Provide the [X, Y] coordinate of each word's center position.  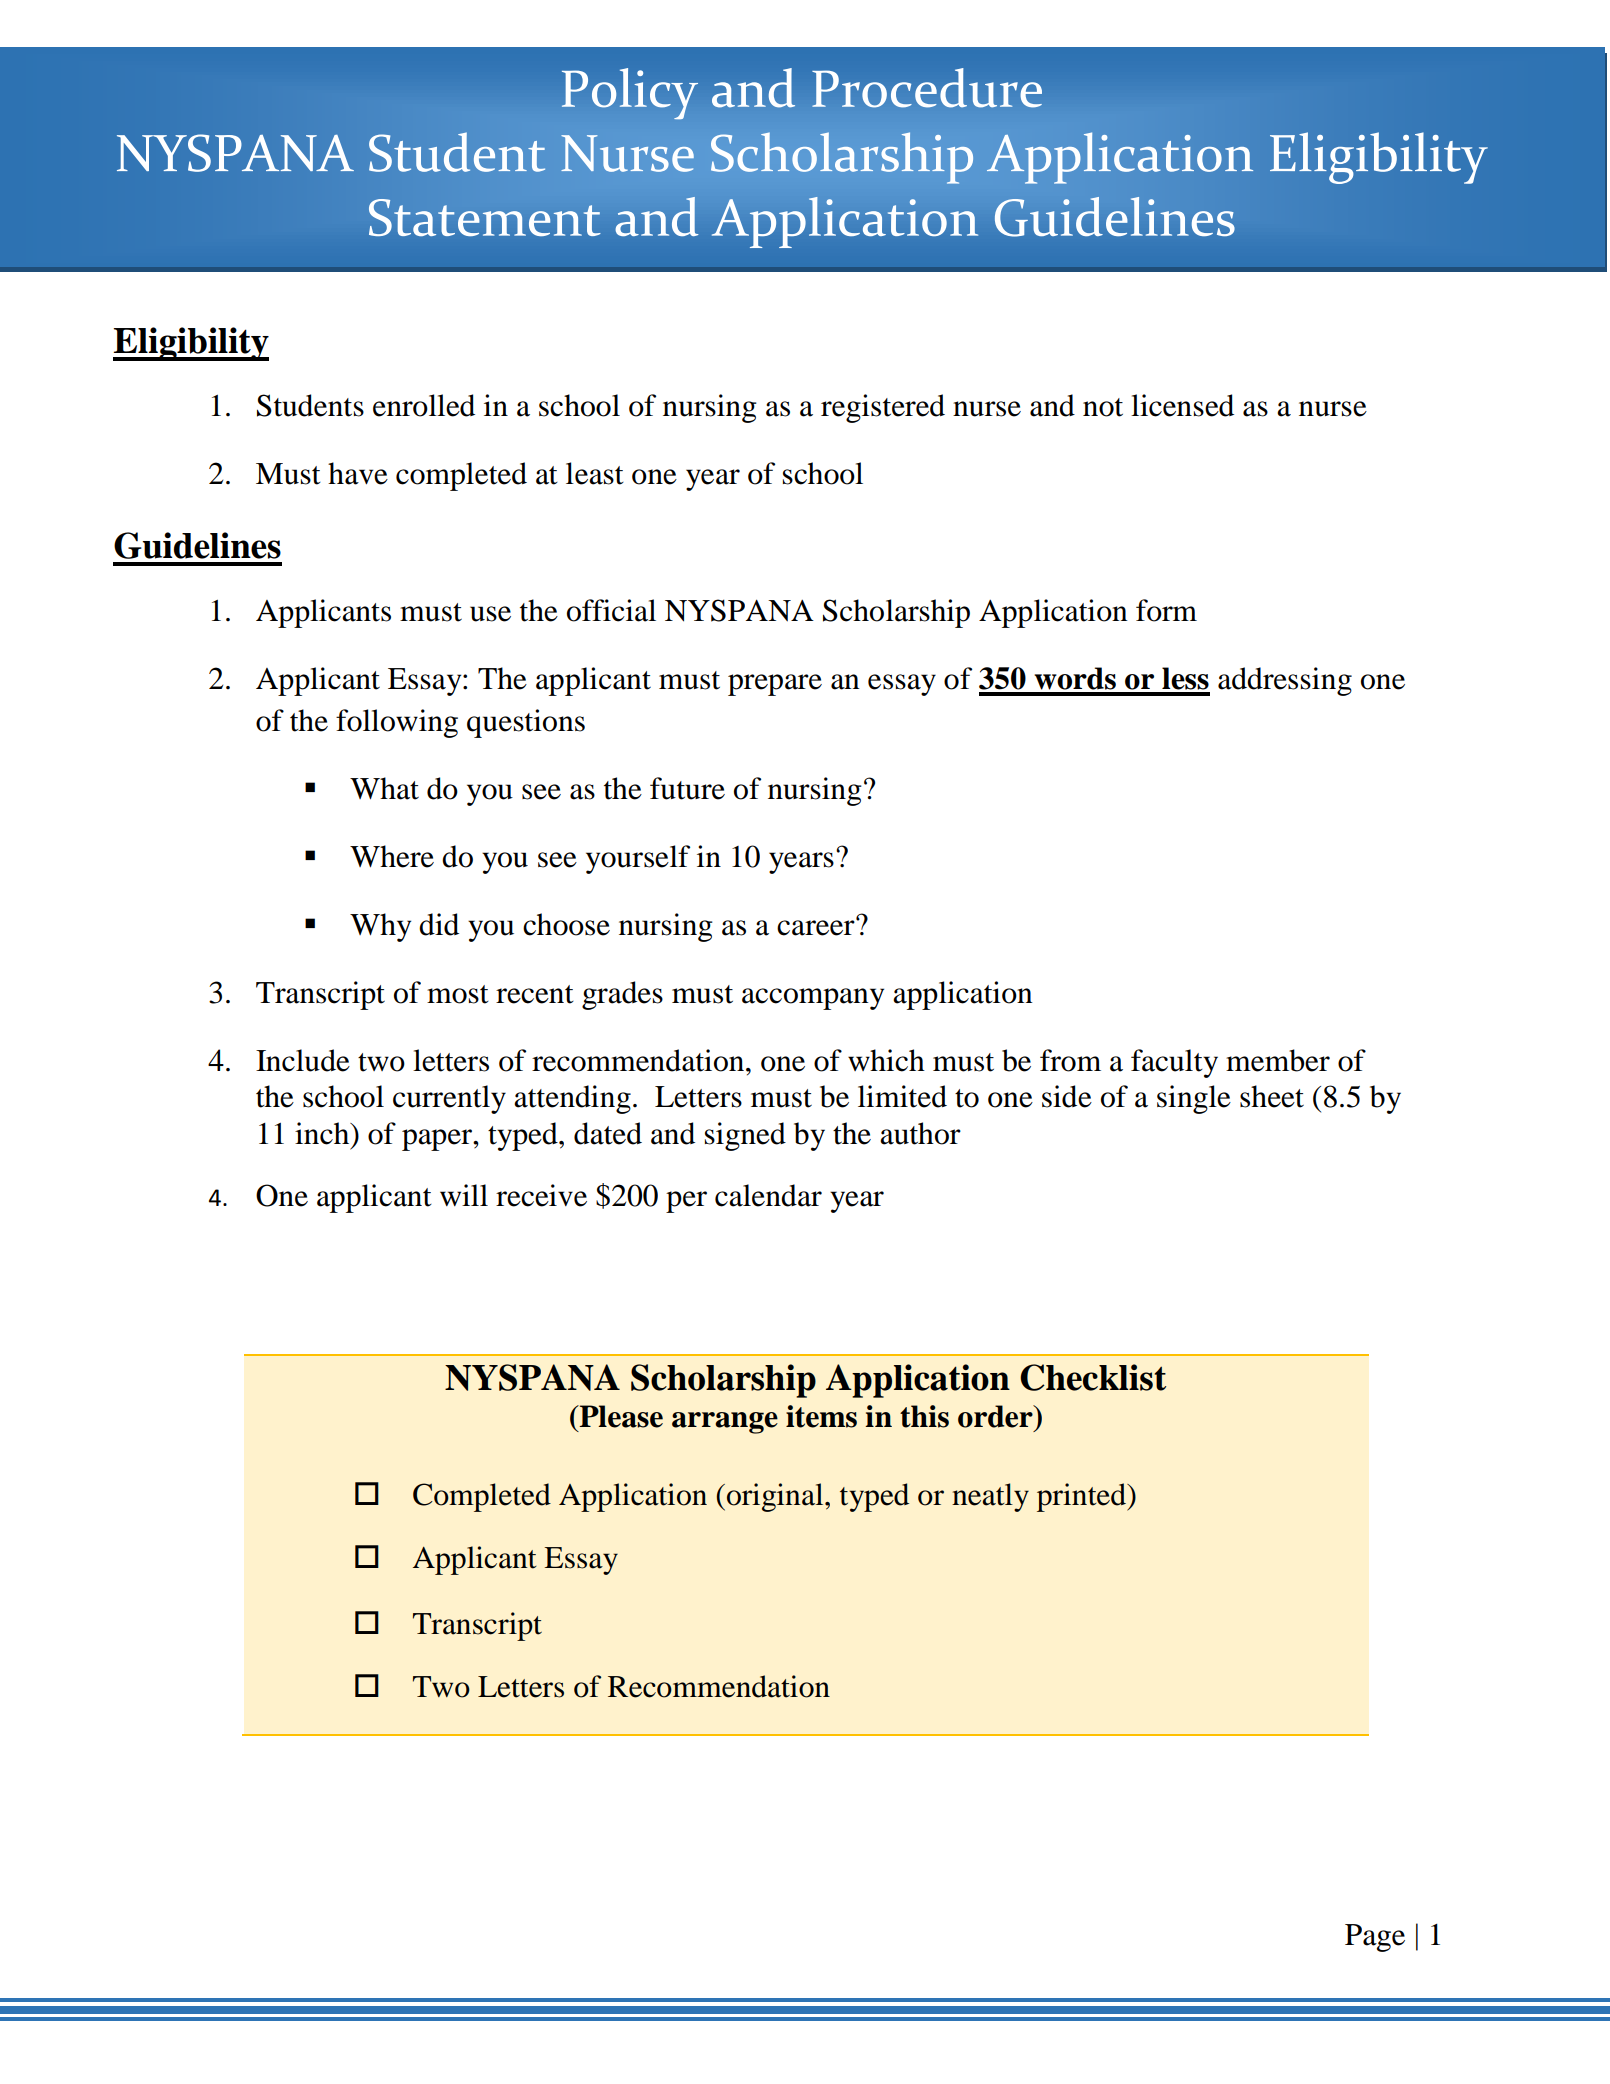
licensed [1182, 405]
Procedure [927, 88]
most [458, 994]
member [1278, 1060]
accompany [813, 999]
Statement [485, 217]
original [776, 1497]
